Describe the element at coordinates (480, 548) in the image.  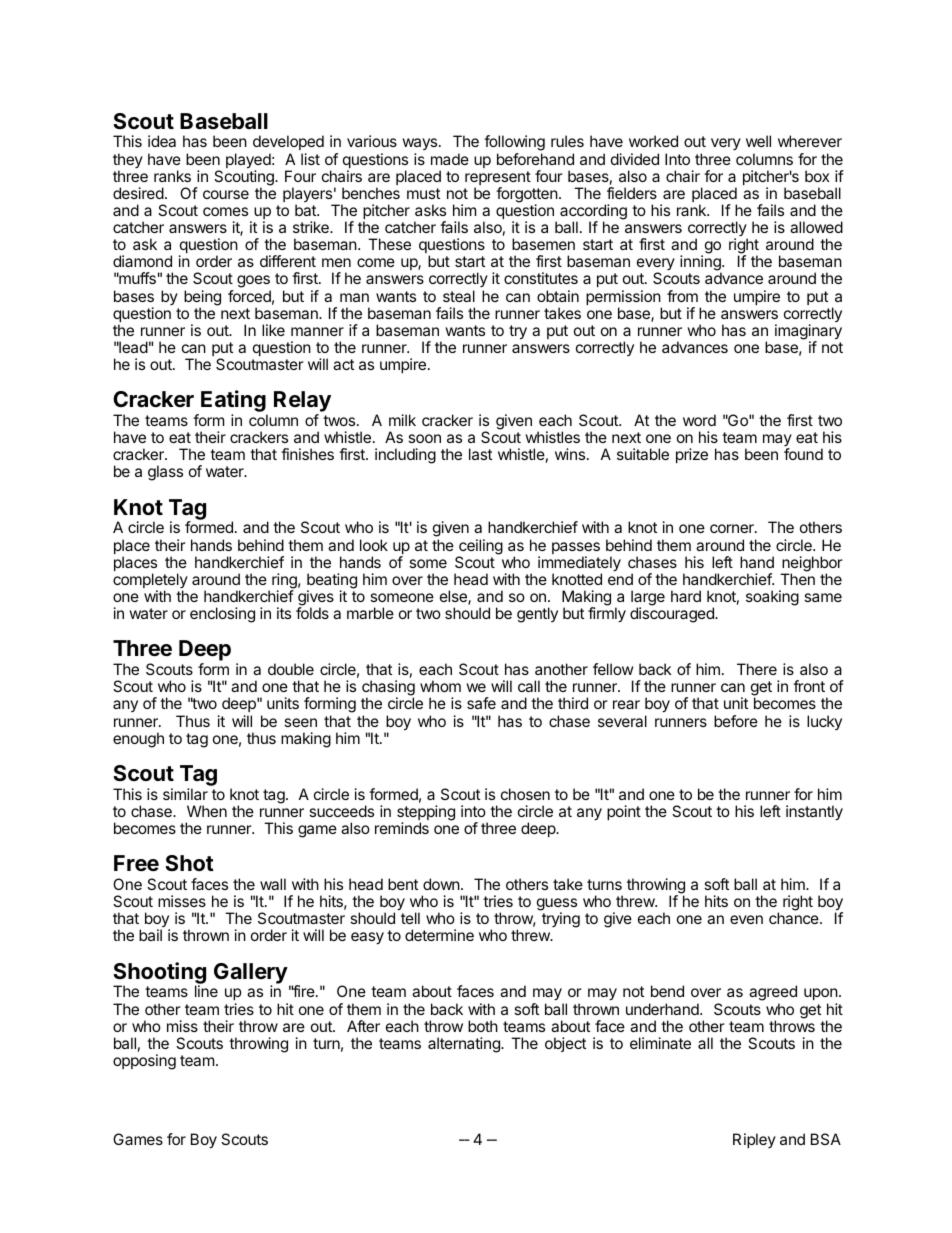
I see `ceiling` at that location.
